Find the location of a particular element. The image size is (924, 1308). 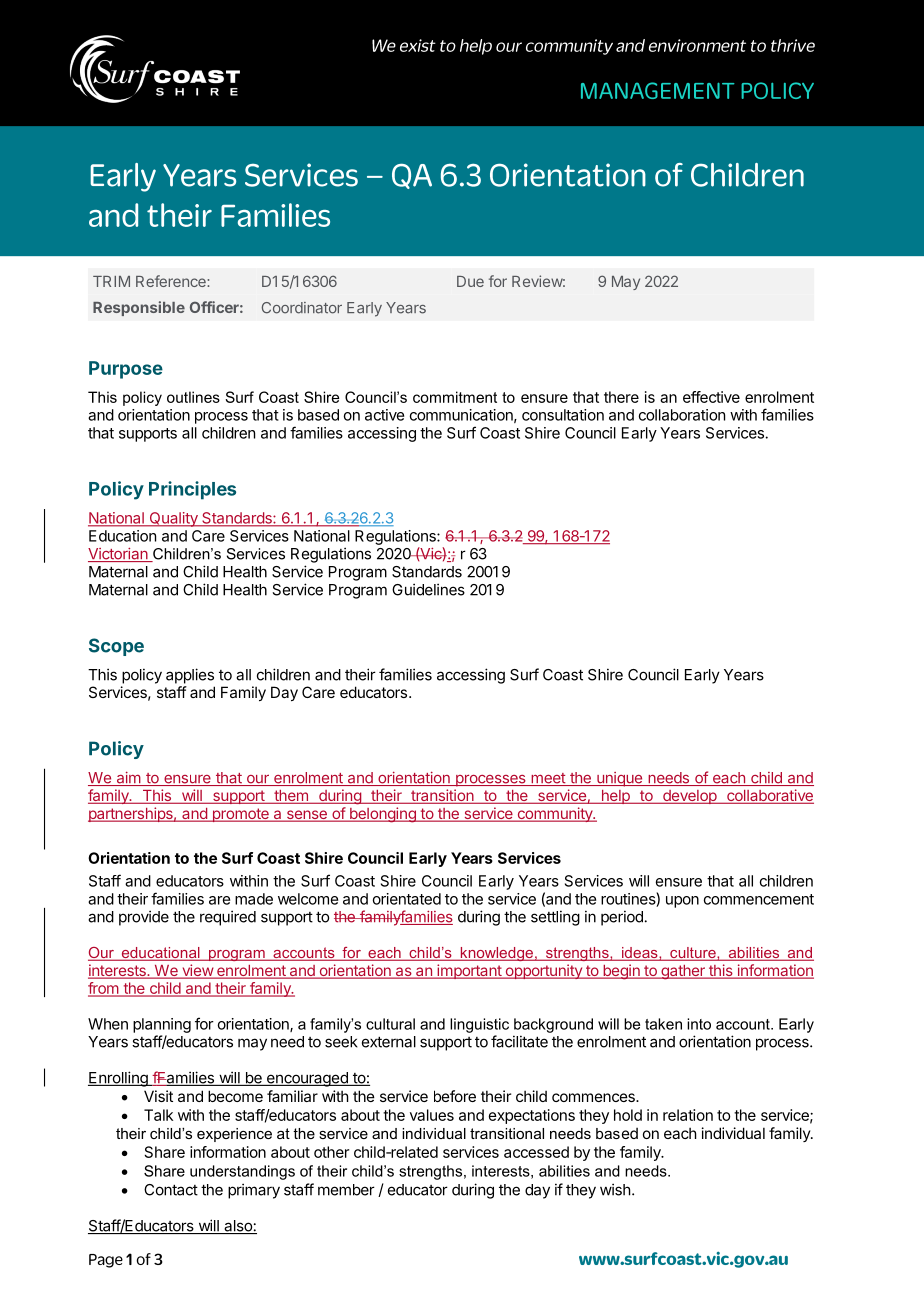

Reference is located at coordinates (172, 281).
